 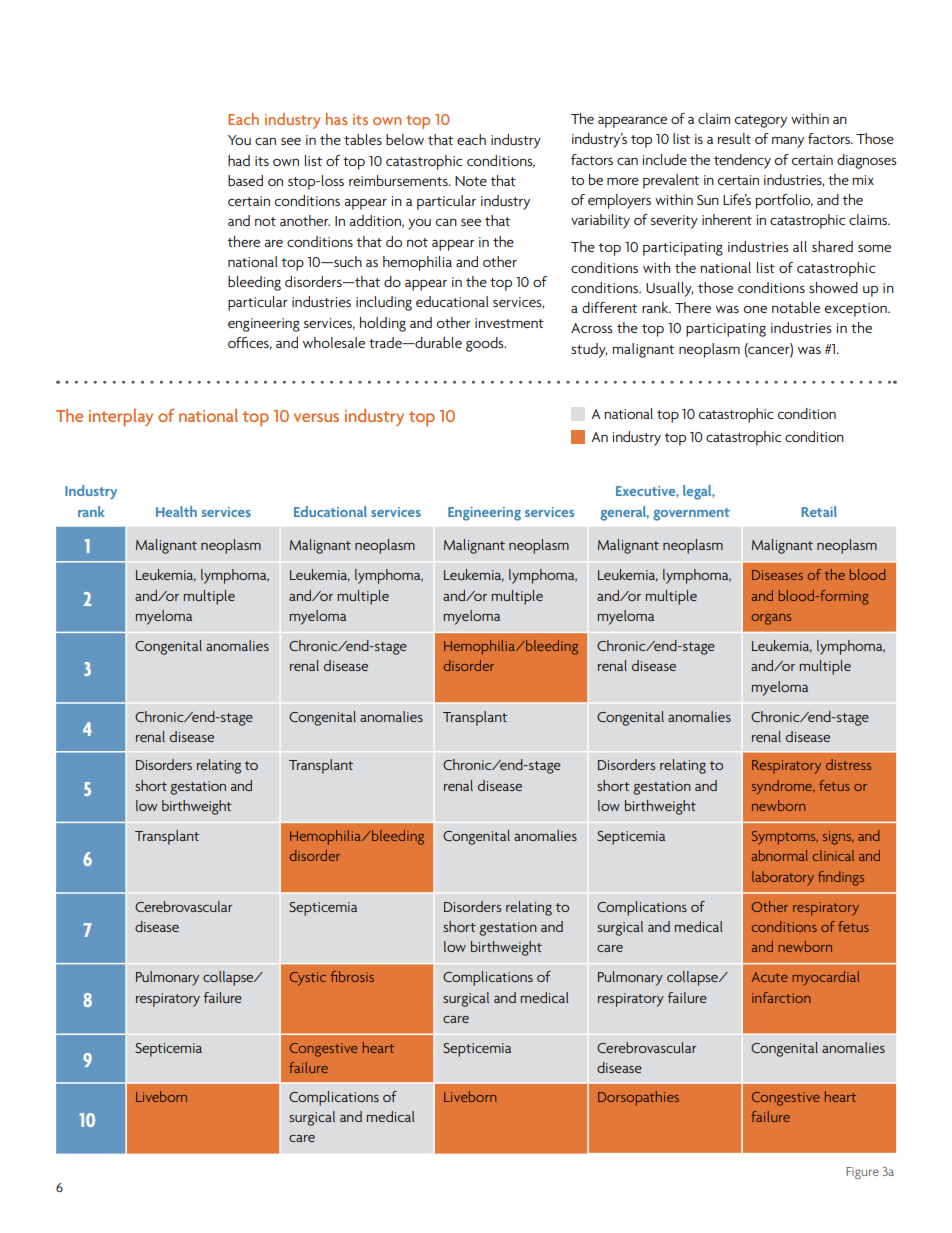 I want to click on notable, so click(x=796, y=307).
